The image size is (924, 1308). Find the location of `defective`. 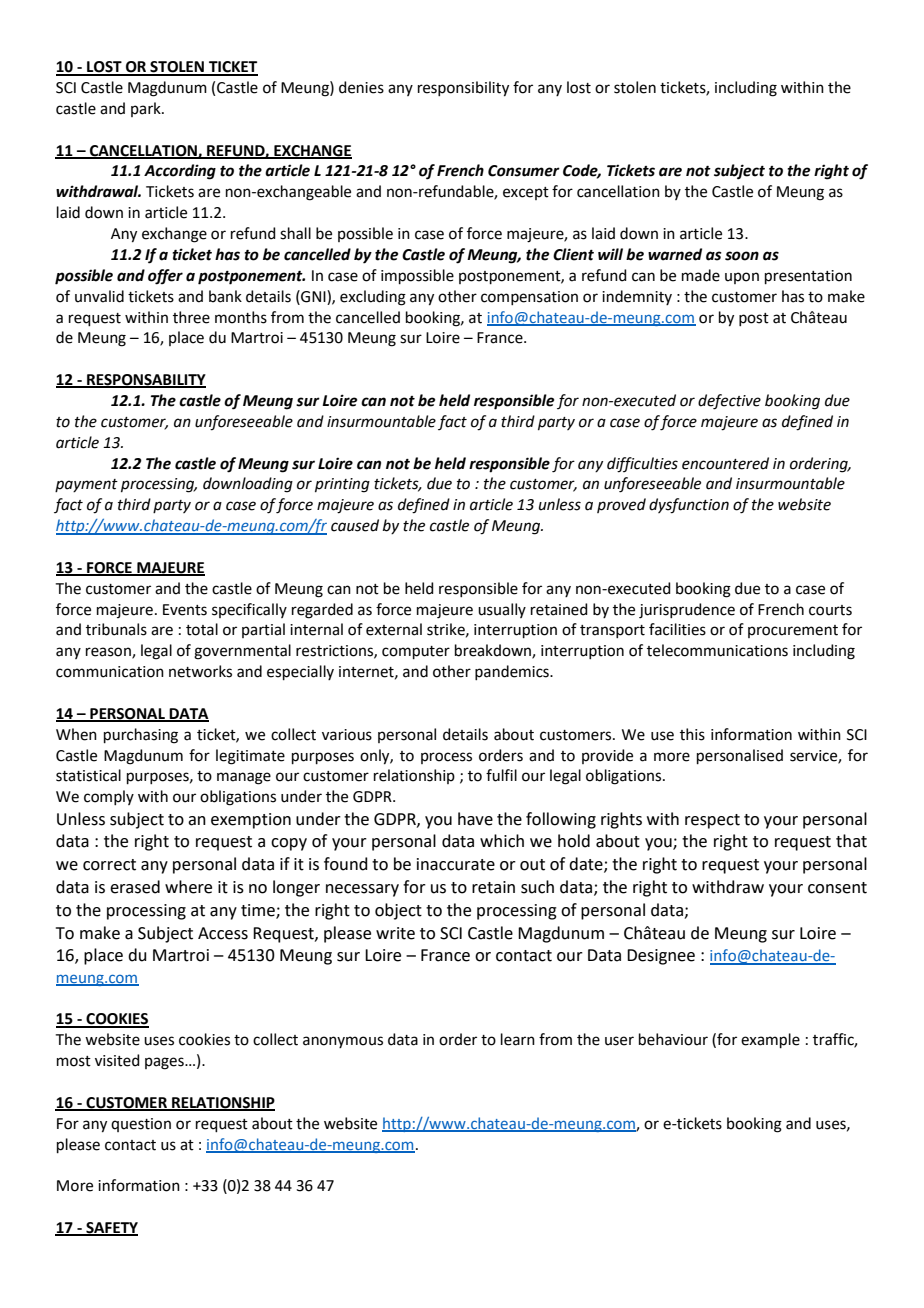

defective is located at coordinates (729, 402).
